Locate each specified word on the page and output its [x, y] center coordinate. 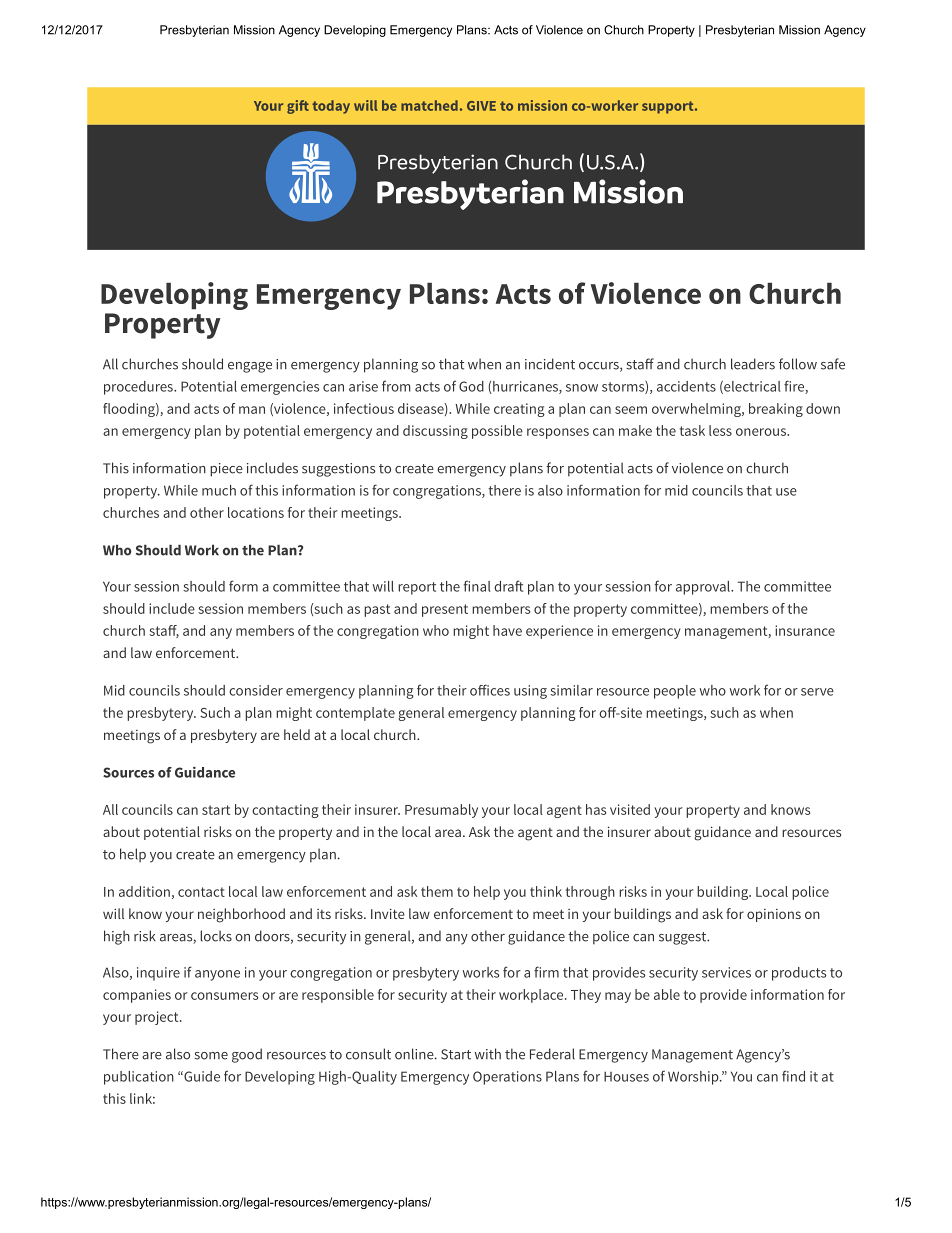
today [331, 107]
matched [429, 105]
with [488, 1054]
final [477, 586]
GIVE [481, 106]
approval [704, 588]
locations [256, 512]
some [211, 1056]
